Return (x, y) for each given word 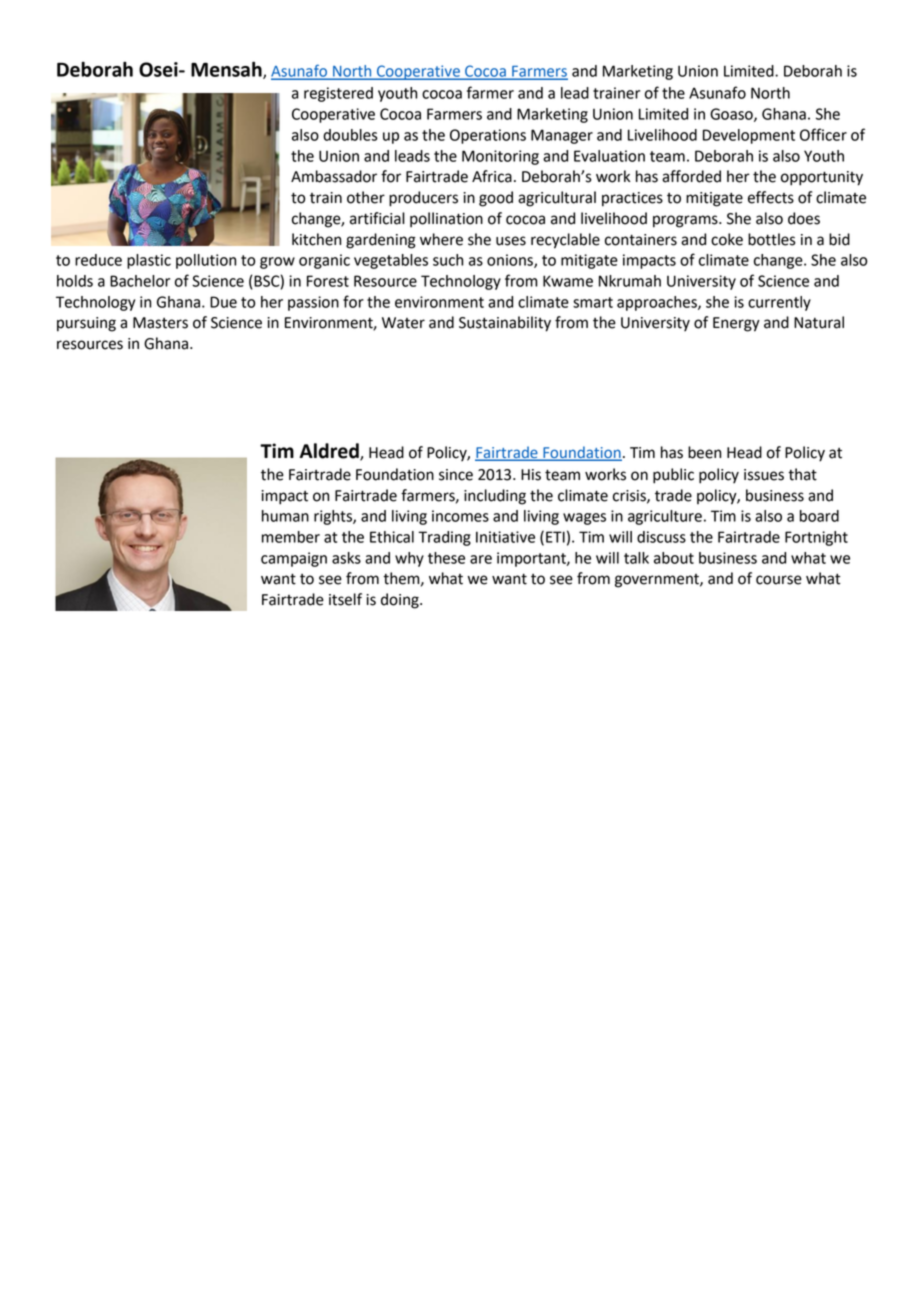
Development (749, 136)
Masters (160, 323)
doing (401, 601)
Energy (736, 324)
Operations (488, 136)
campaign (294, 559)
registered (338, 94)
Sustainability (505, 324)
